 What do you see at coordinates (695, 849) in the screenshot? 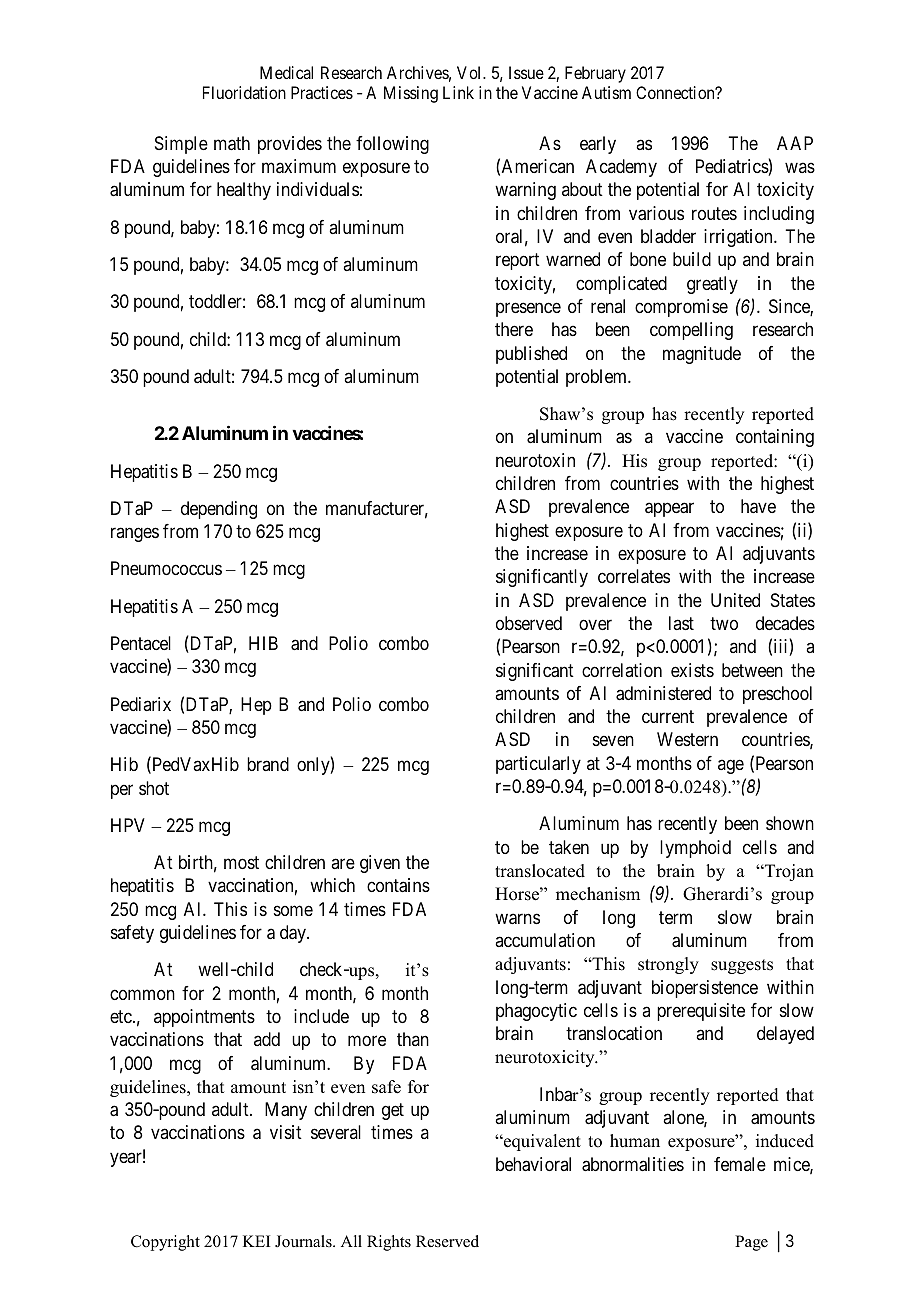
I see `lymphoid` at bounding box center [695, 849].
